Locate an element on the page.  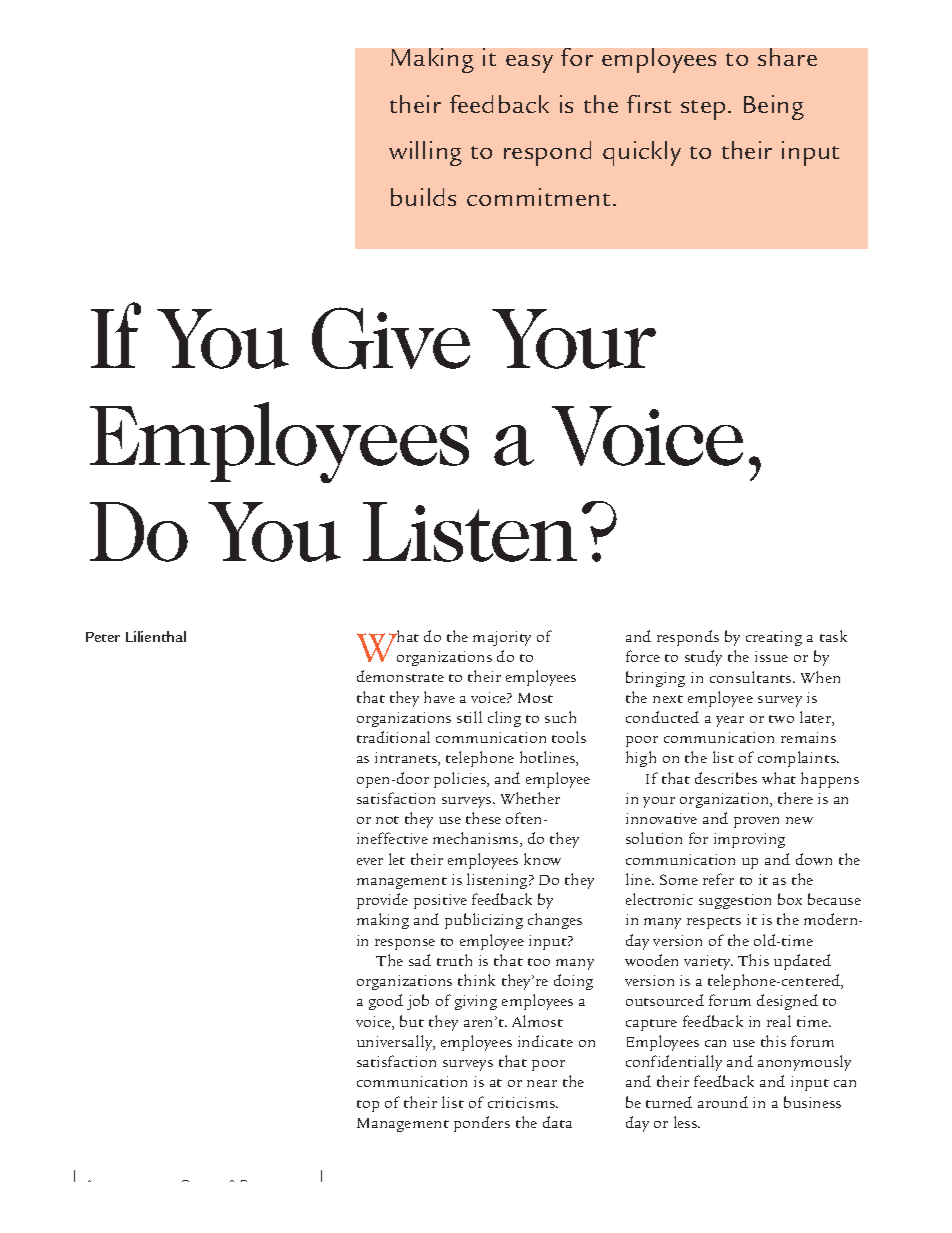
Peter is located at coordinates (103, 637).
